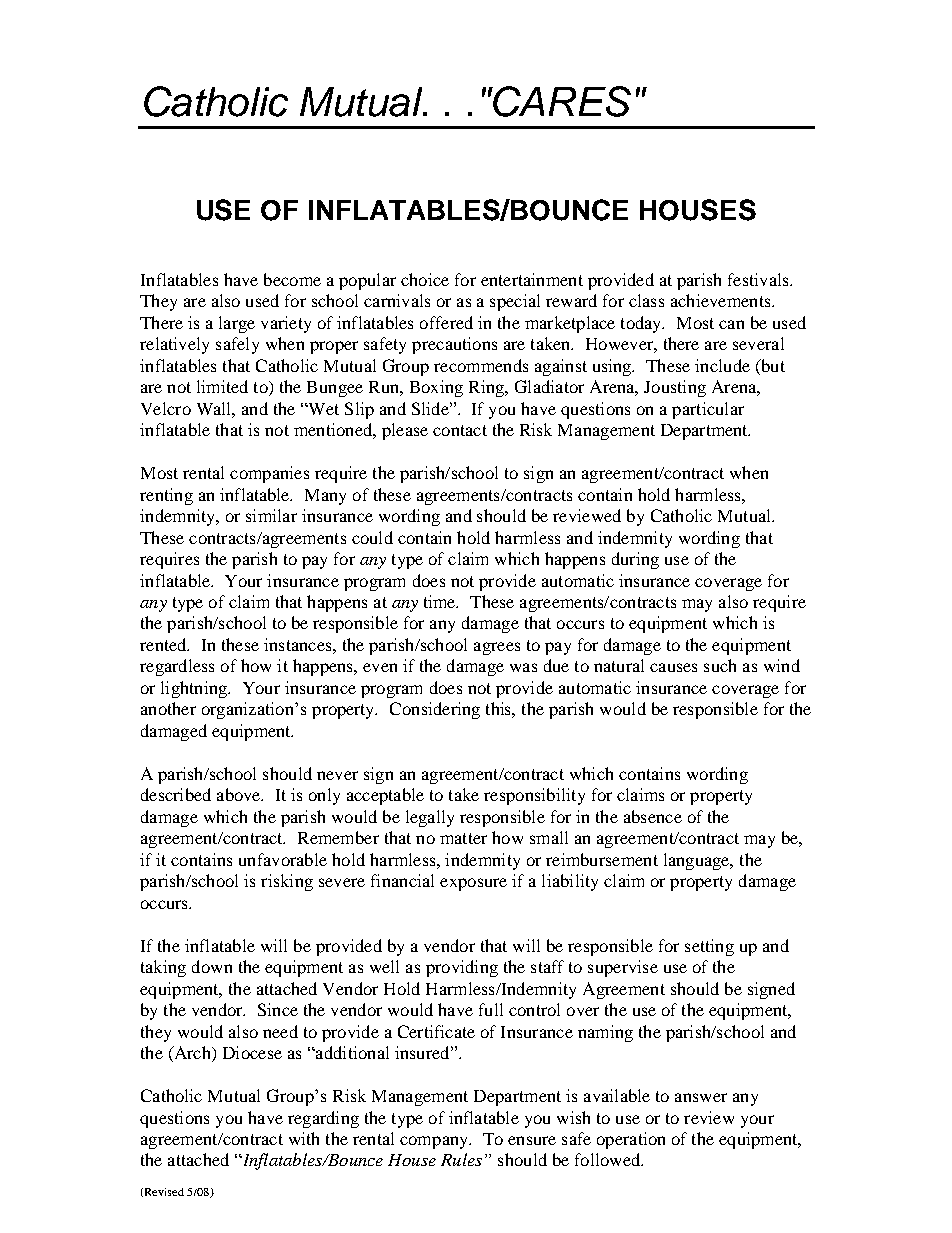 The width and height of the page is (952, 1233). Describe the element at coordinates (481, 365) in the page. I see `recommends` at that location.
